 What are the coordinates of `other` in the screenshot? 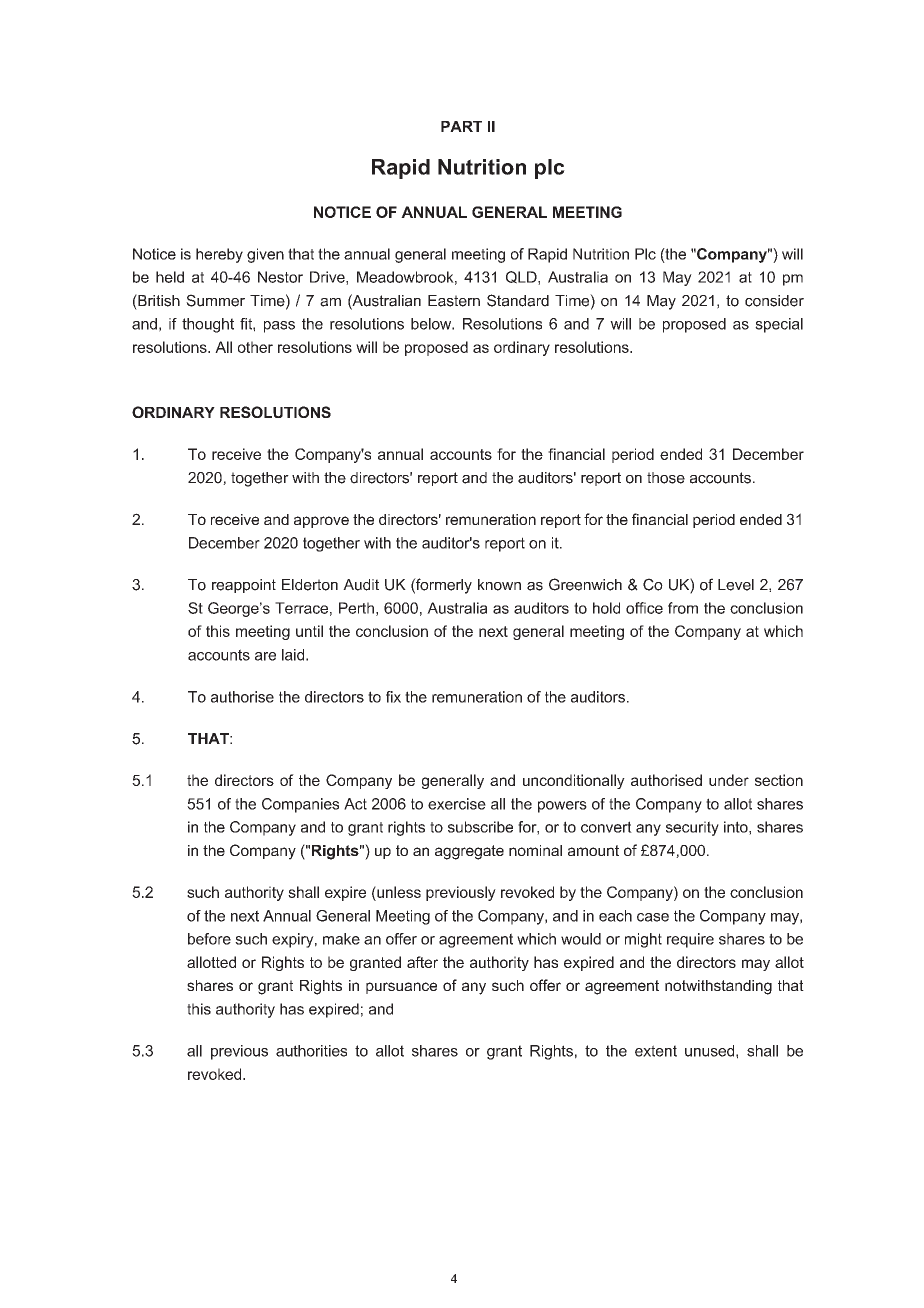 It's located at (255, 347).
